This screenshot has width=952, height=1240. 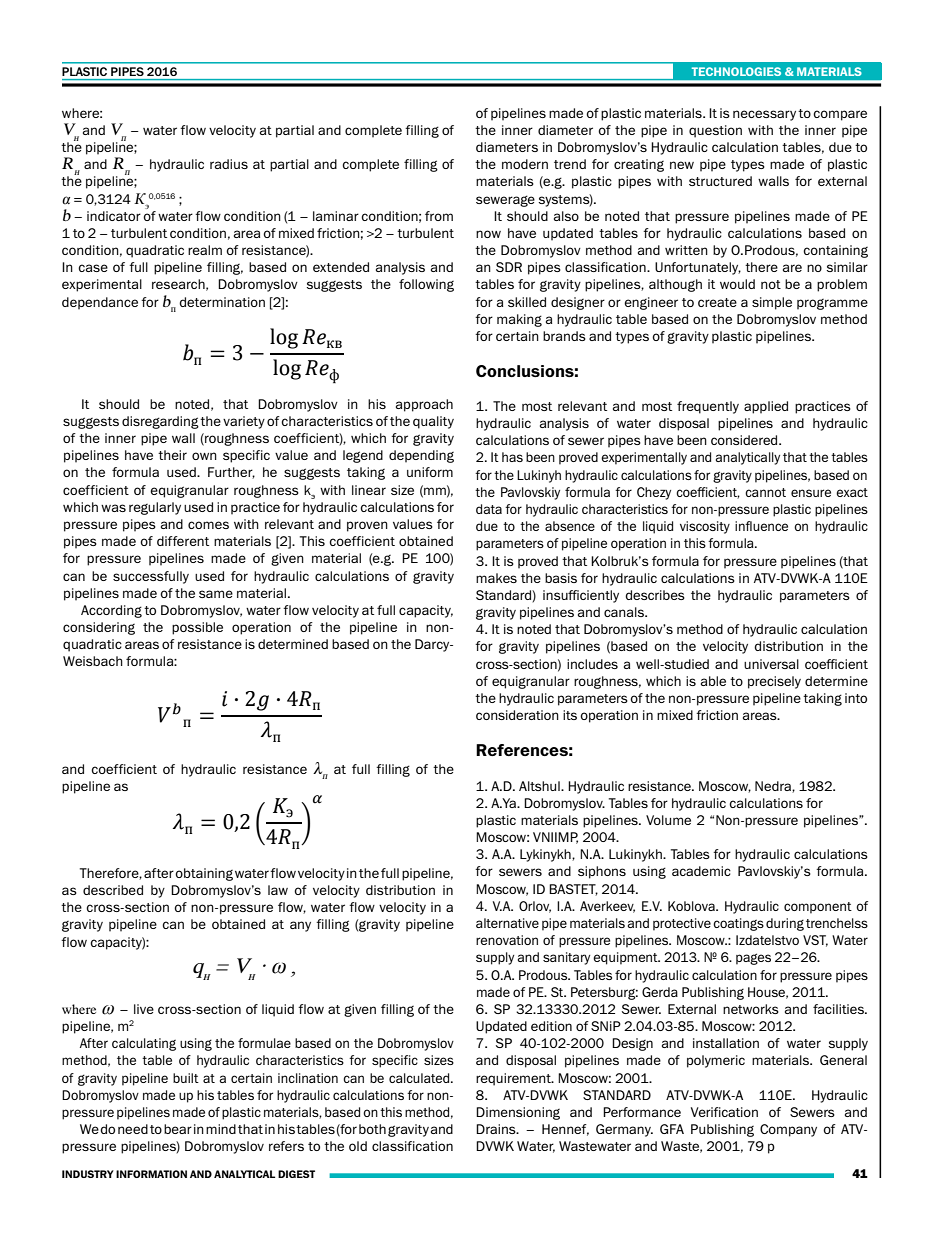 I want to click on Drains, so click(x=497, y=1129).
